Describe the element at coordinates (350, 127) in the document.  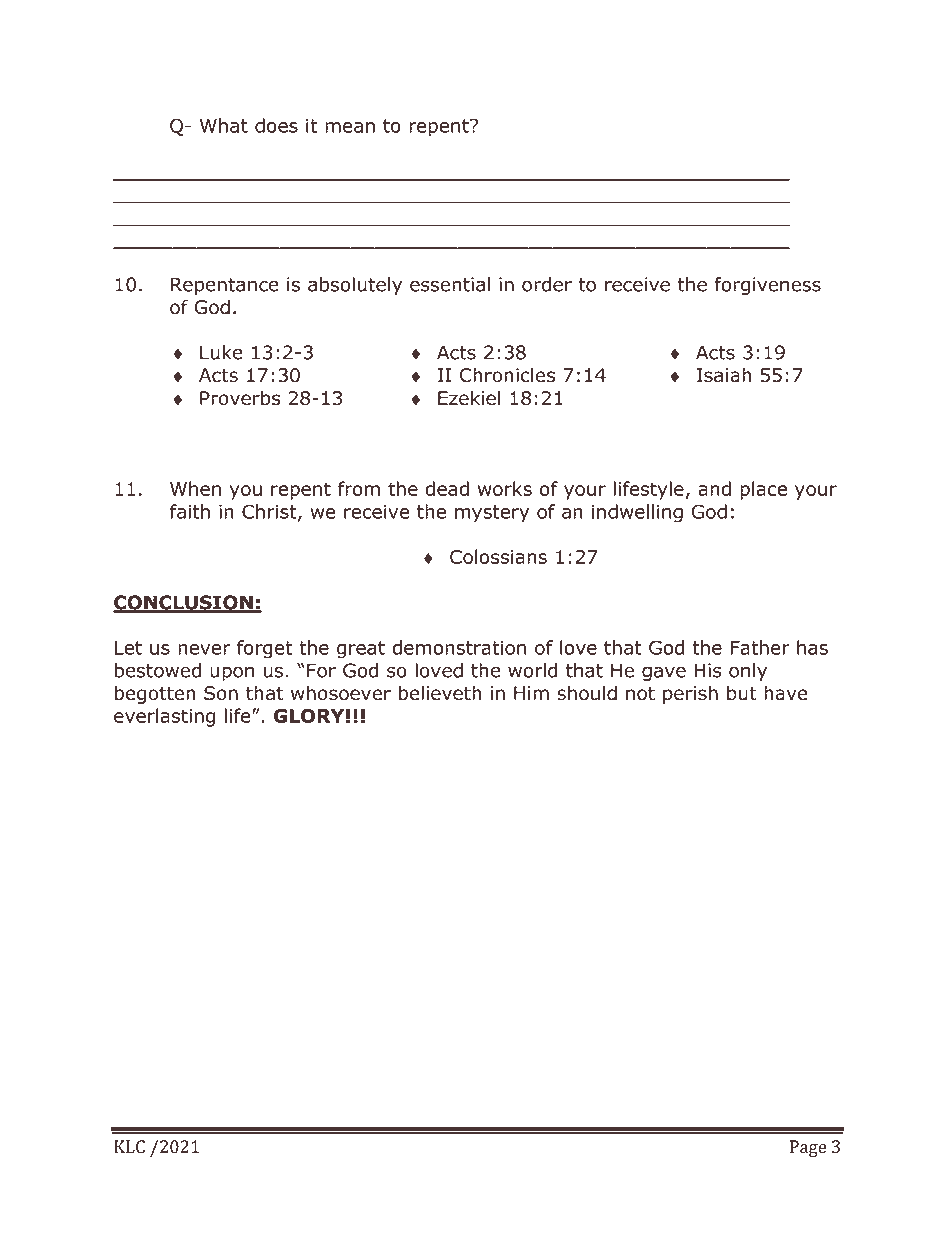
I see `mean` at that location.
